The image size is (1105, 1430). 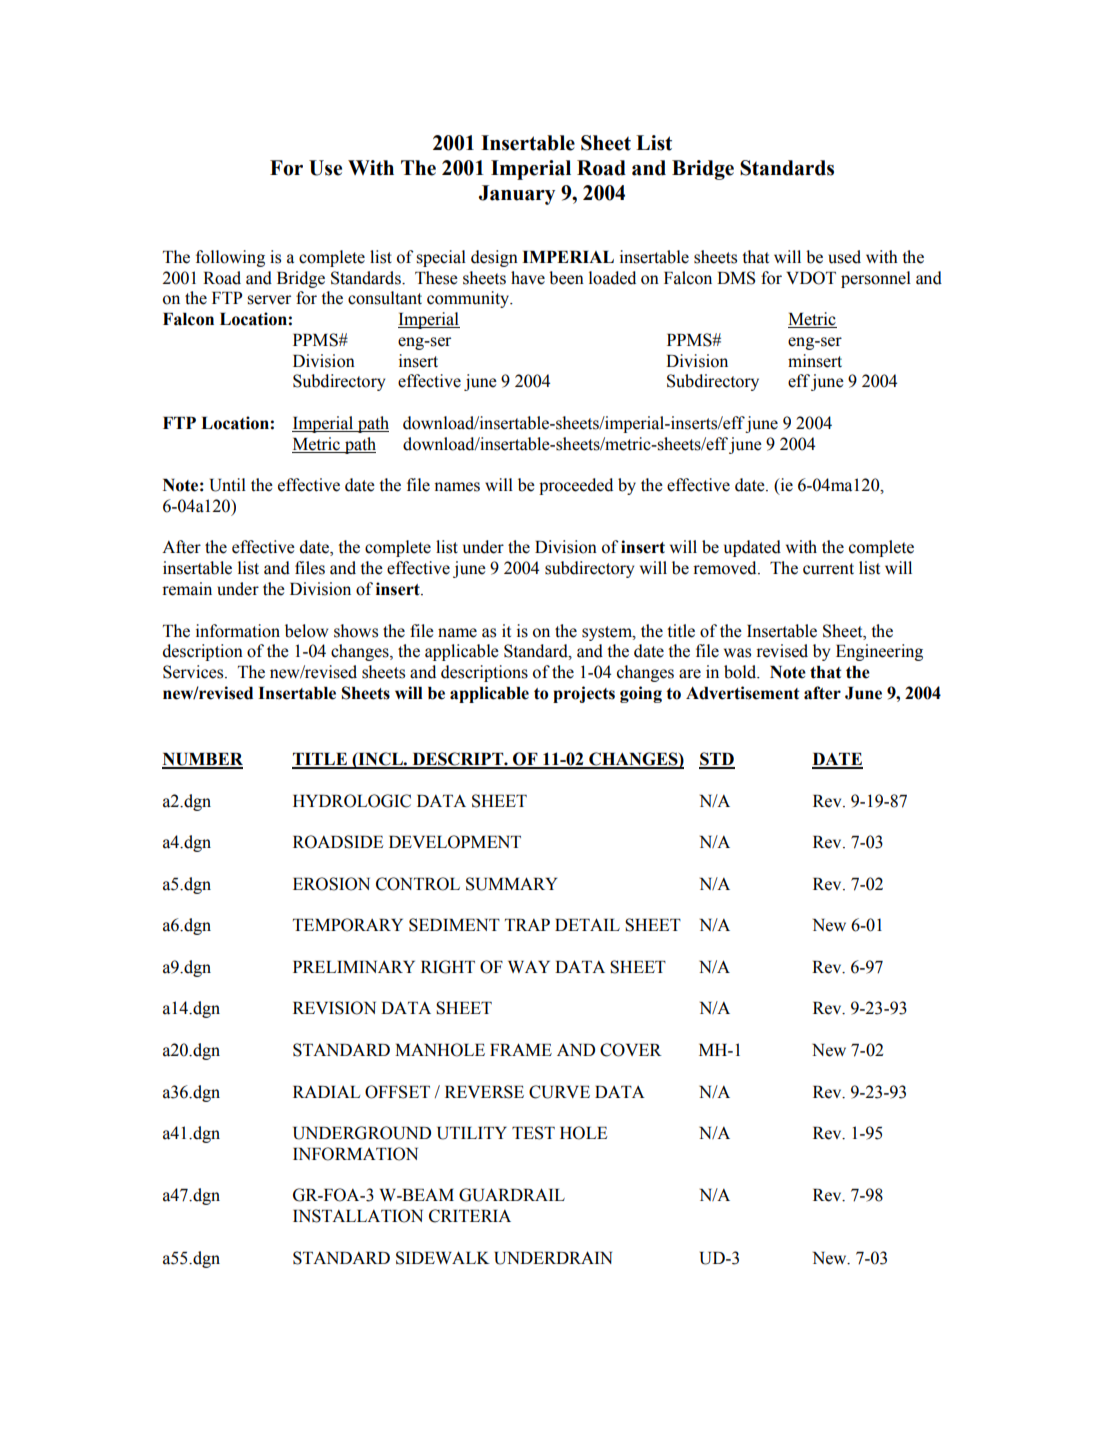 I want to click on Services, so click(x=194, y=672).
